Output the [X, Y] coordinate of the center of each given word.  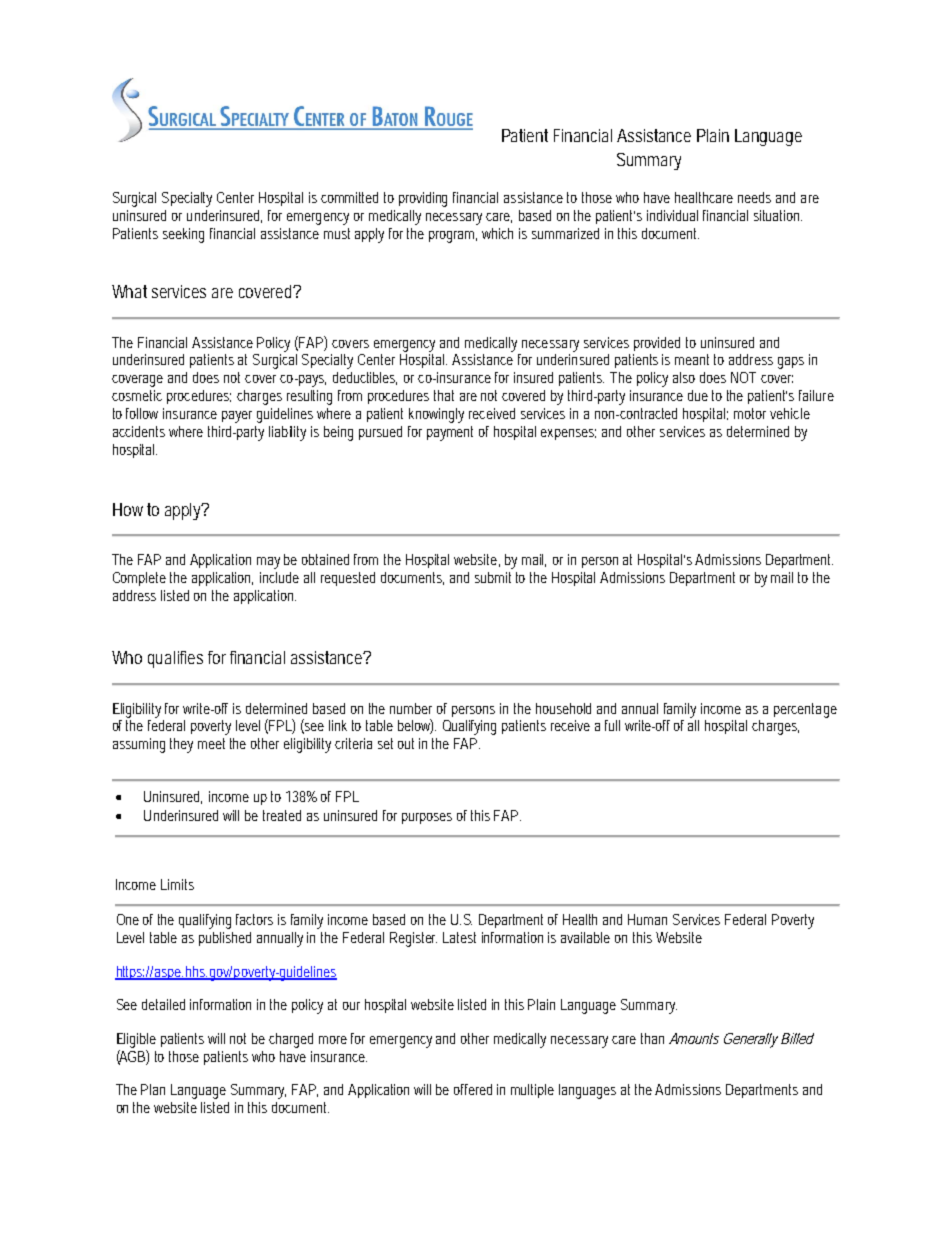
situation [778, 215]
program [453, 237]
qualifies [175, 659]
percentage [805, 710]
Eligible [136, 1040]
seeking [183, 235]
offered [473, 1089]
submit [493, 577]
